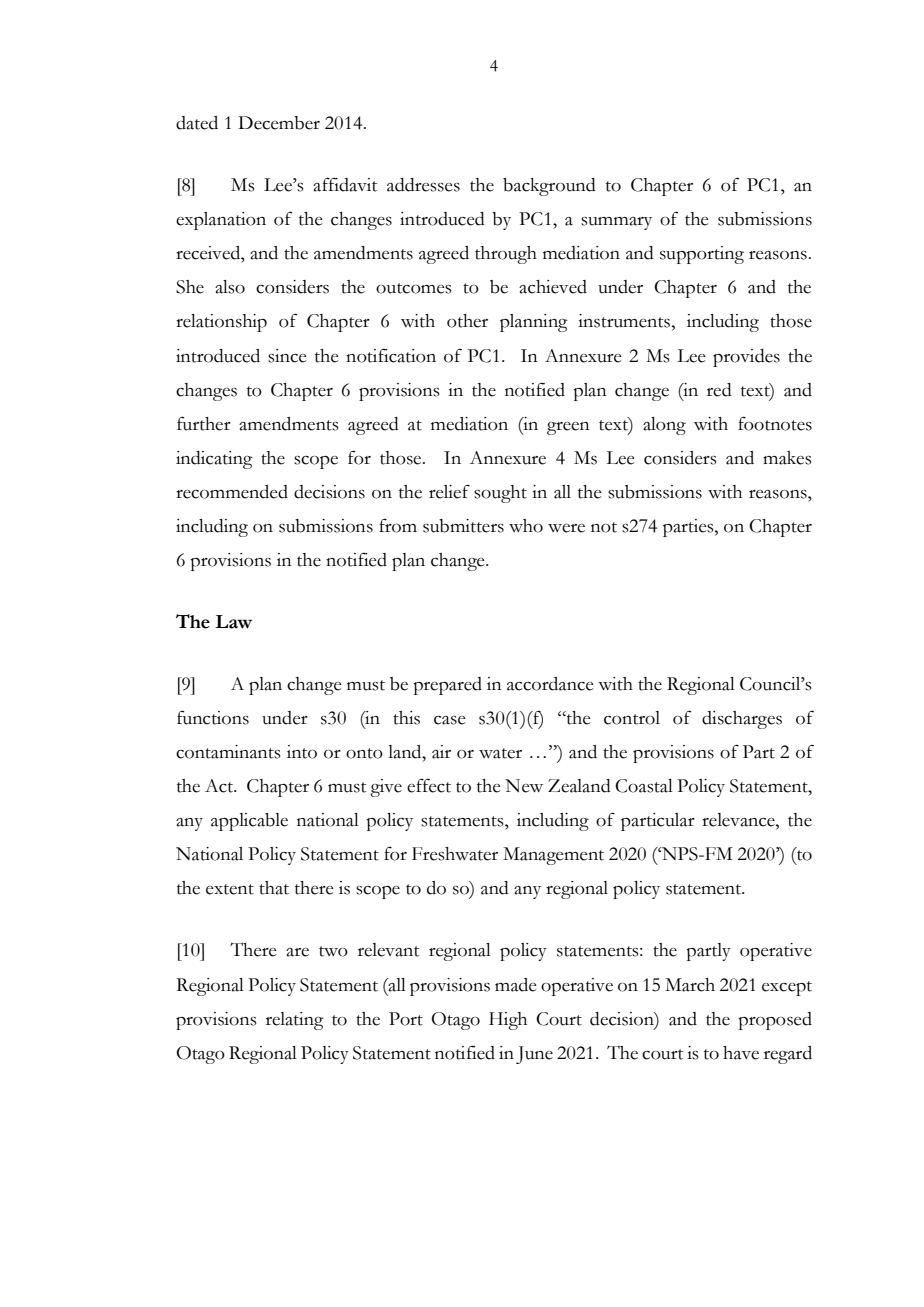 The height and width of the screenshot is (1307, 924). Describe the element at coordinates (249, 822) in the screenshot. I see `applicable` at that location.
